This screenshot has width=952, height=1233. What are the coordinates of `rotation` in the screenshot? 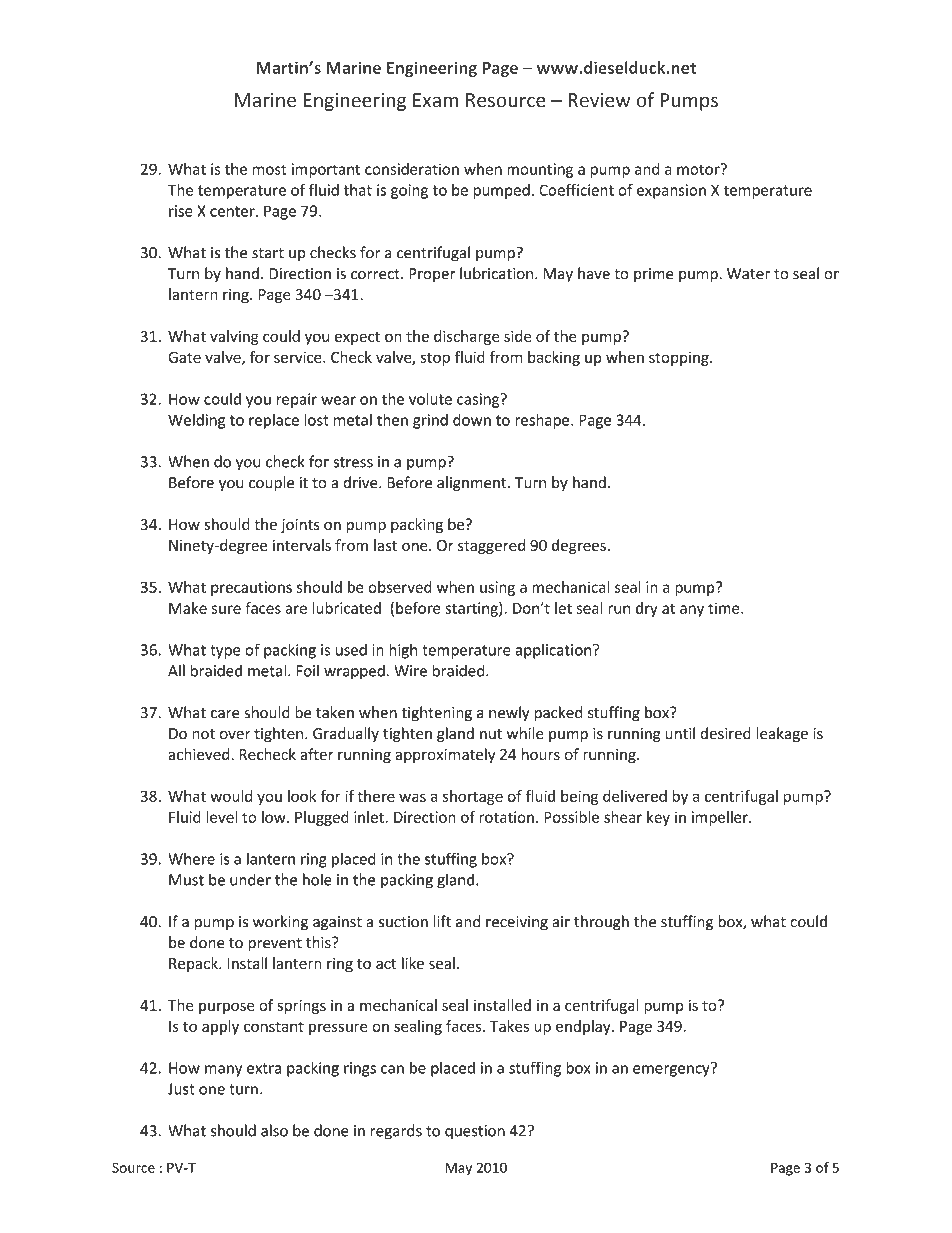 It's located at (506, 817).
